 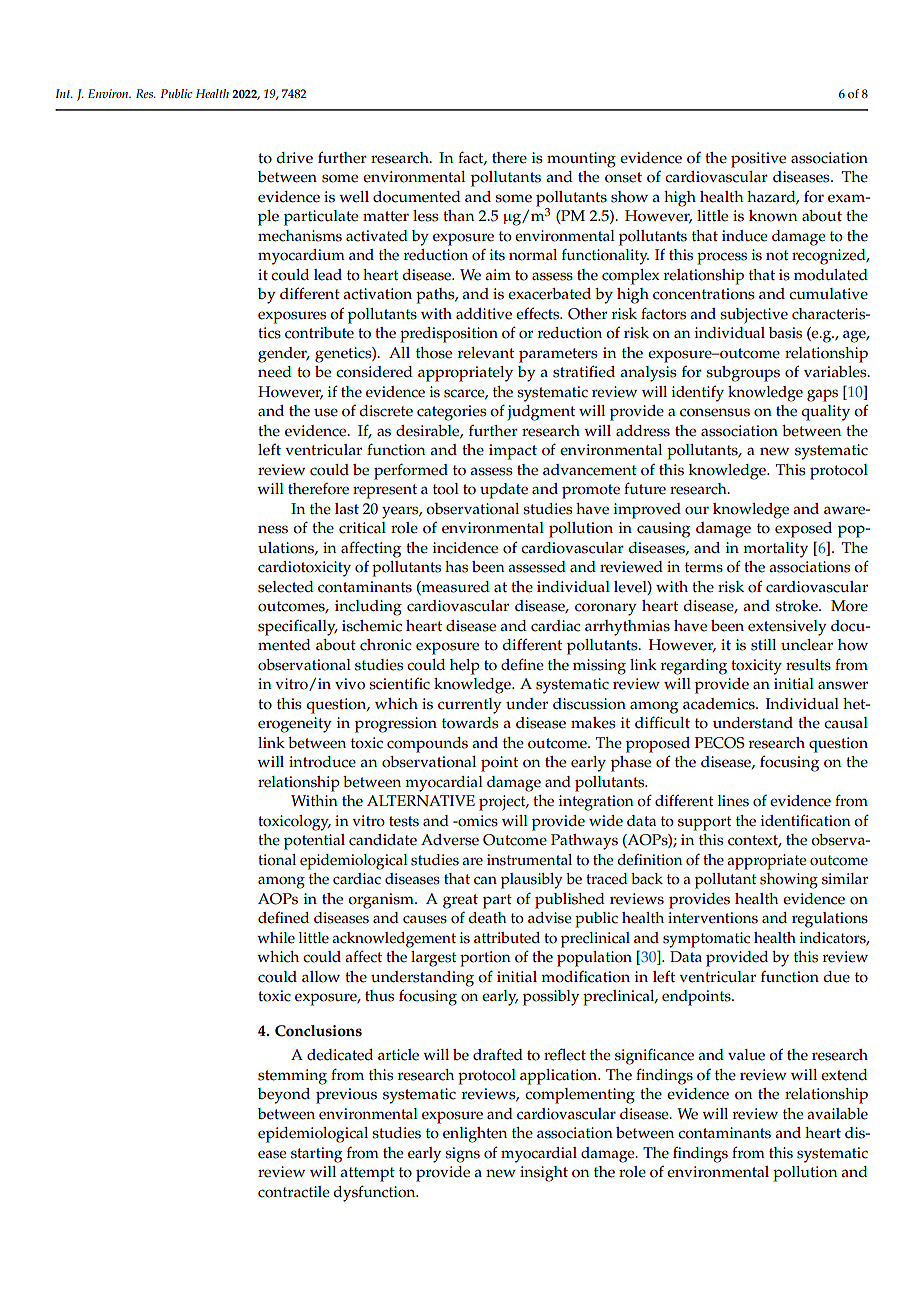 I want to click on attempt, so click(x=367, y=1174).
